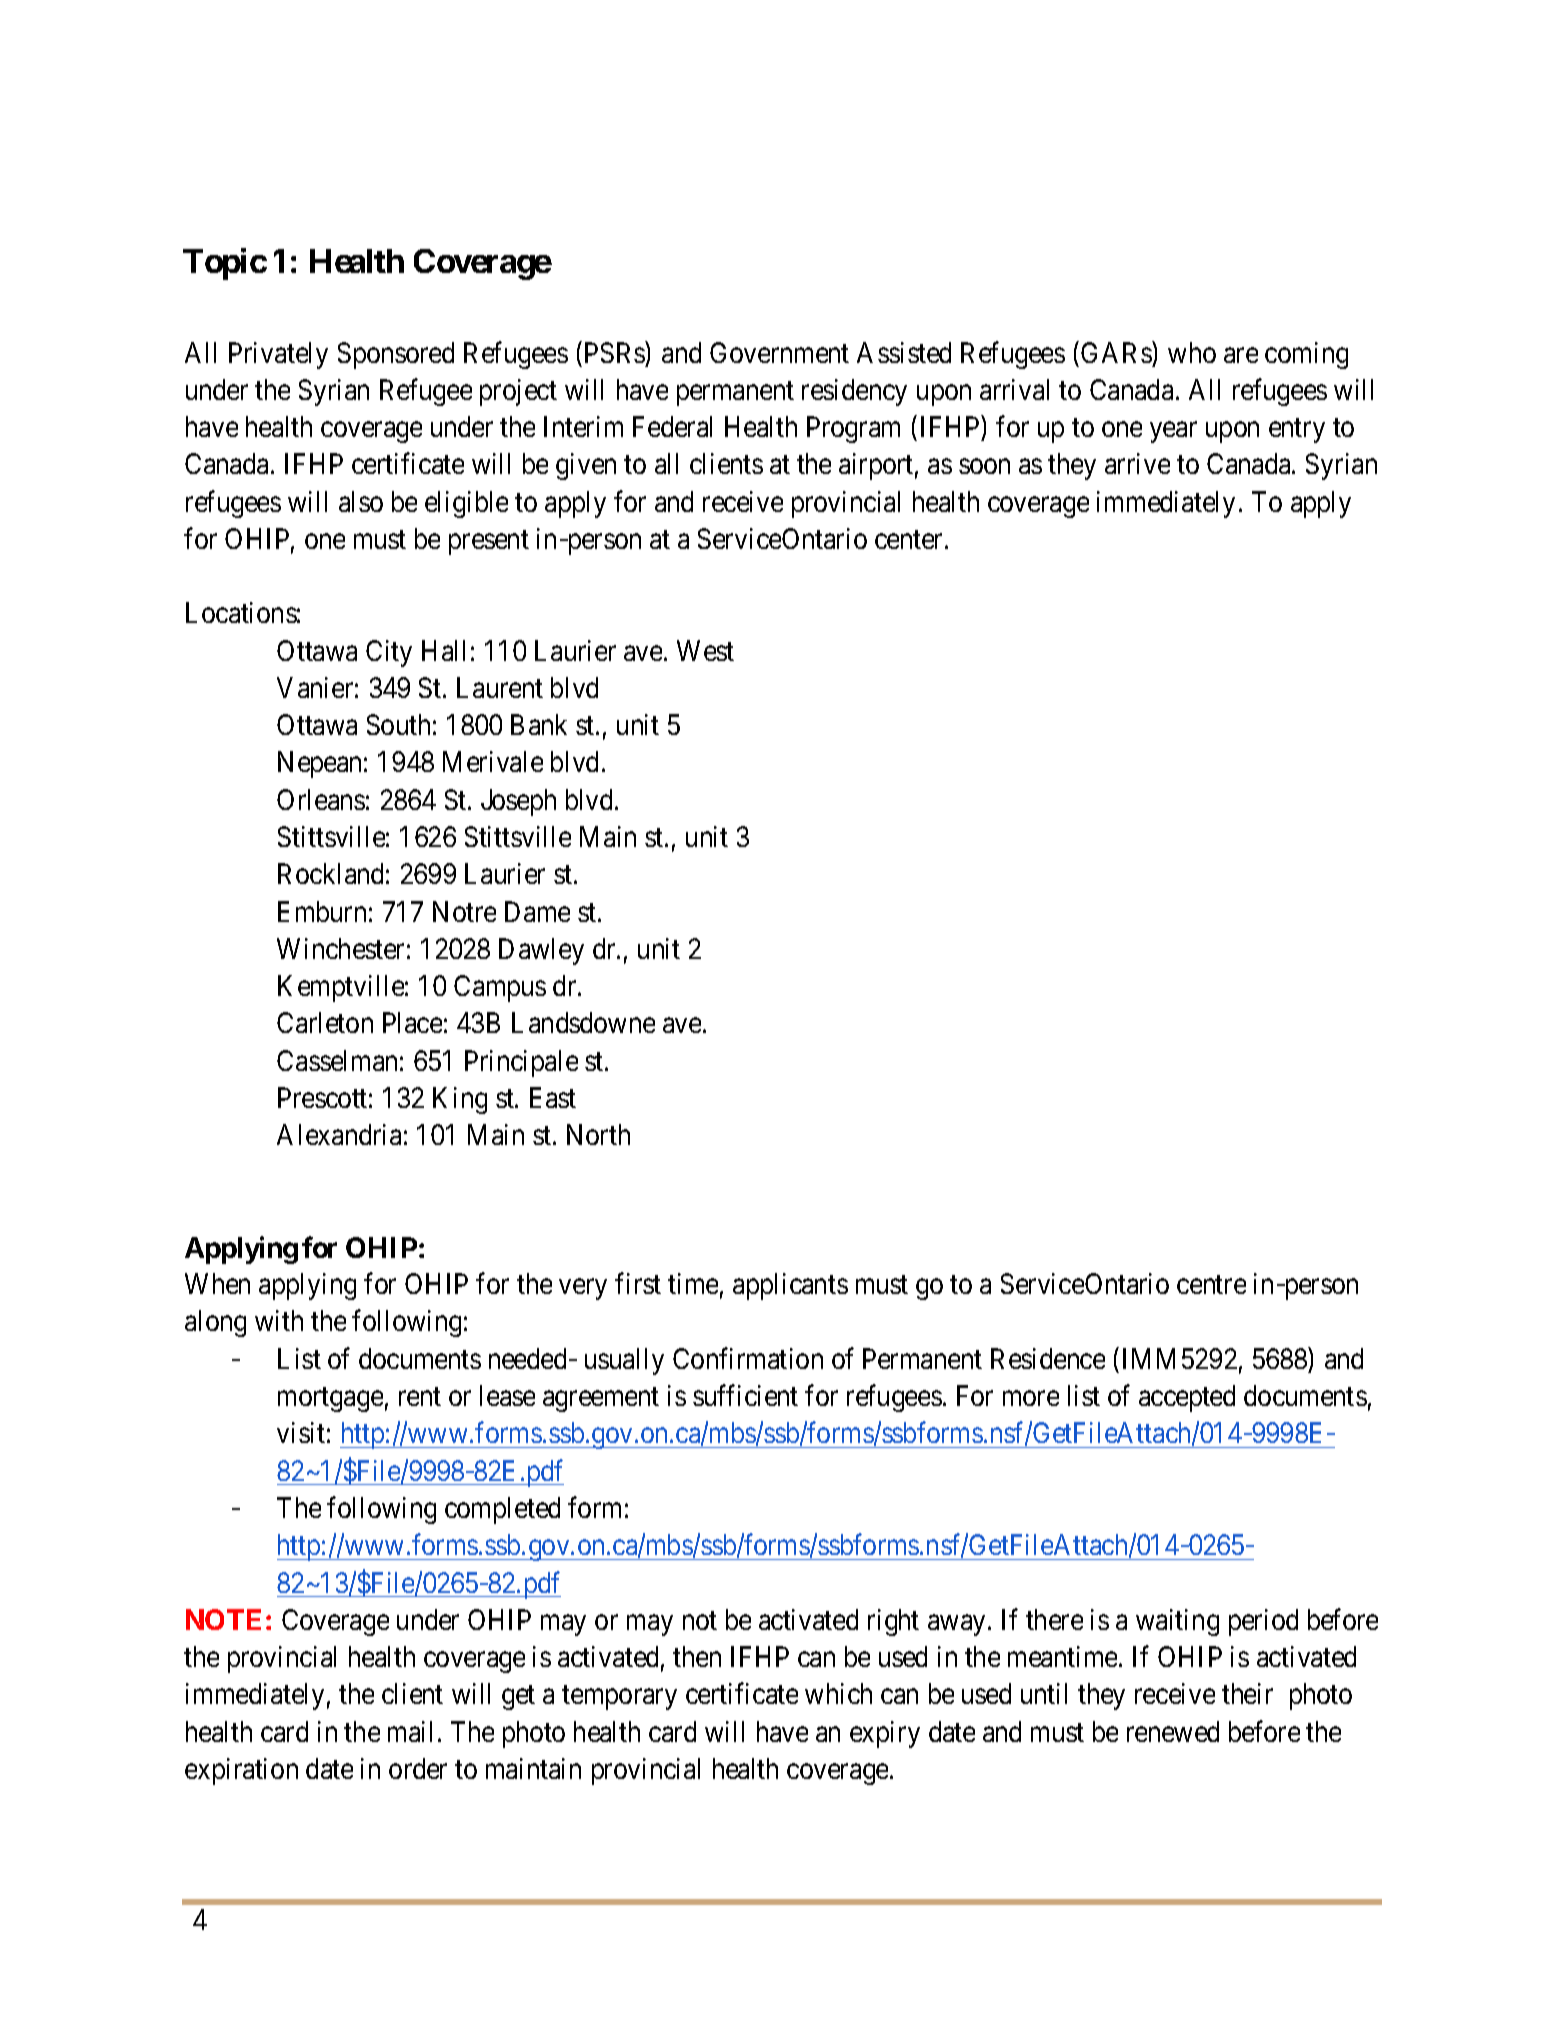 Image resolution: width=1568 pixels, height=2029 pixels. Describe the element at coordinates (838, 1693) in the document. I see `which` at that location.
